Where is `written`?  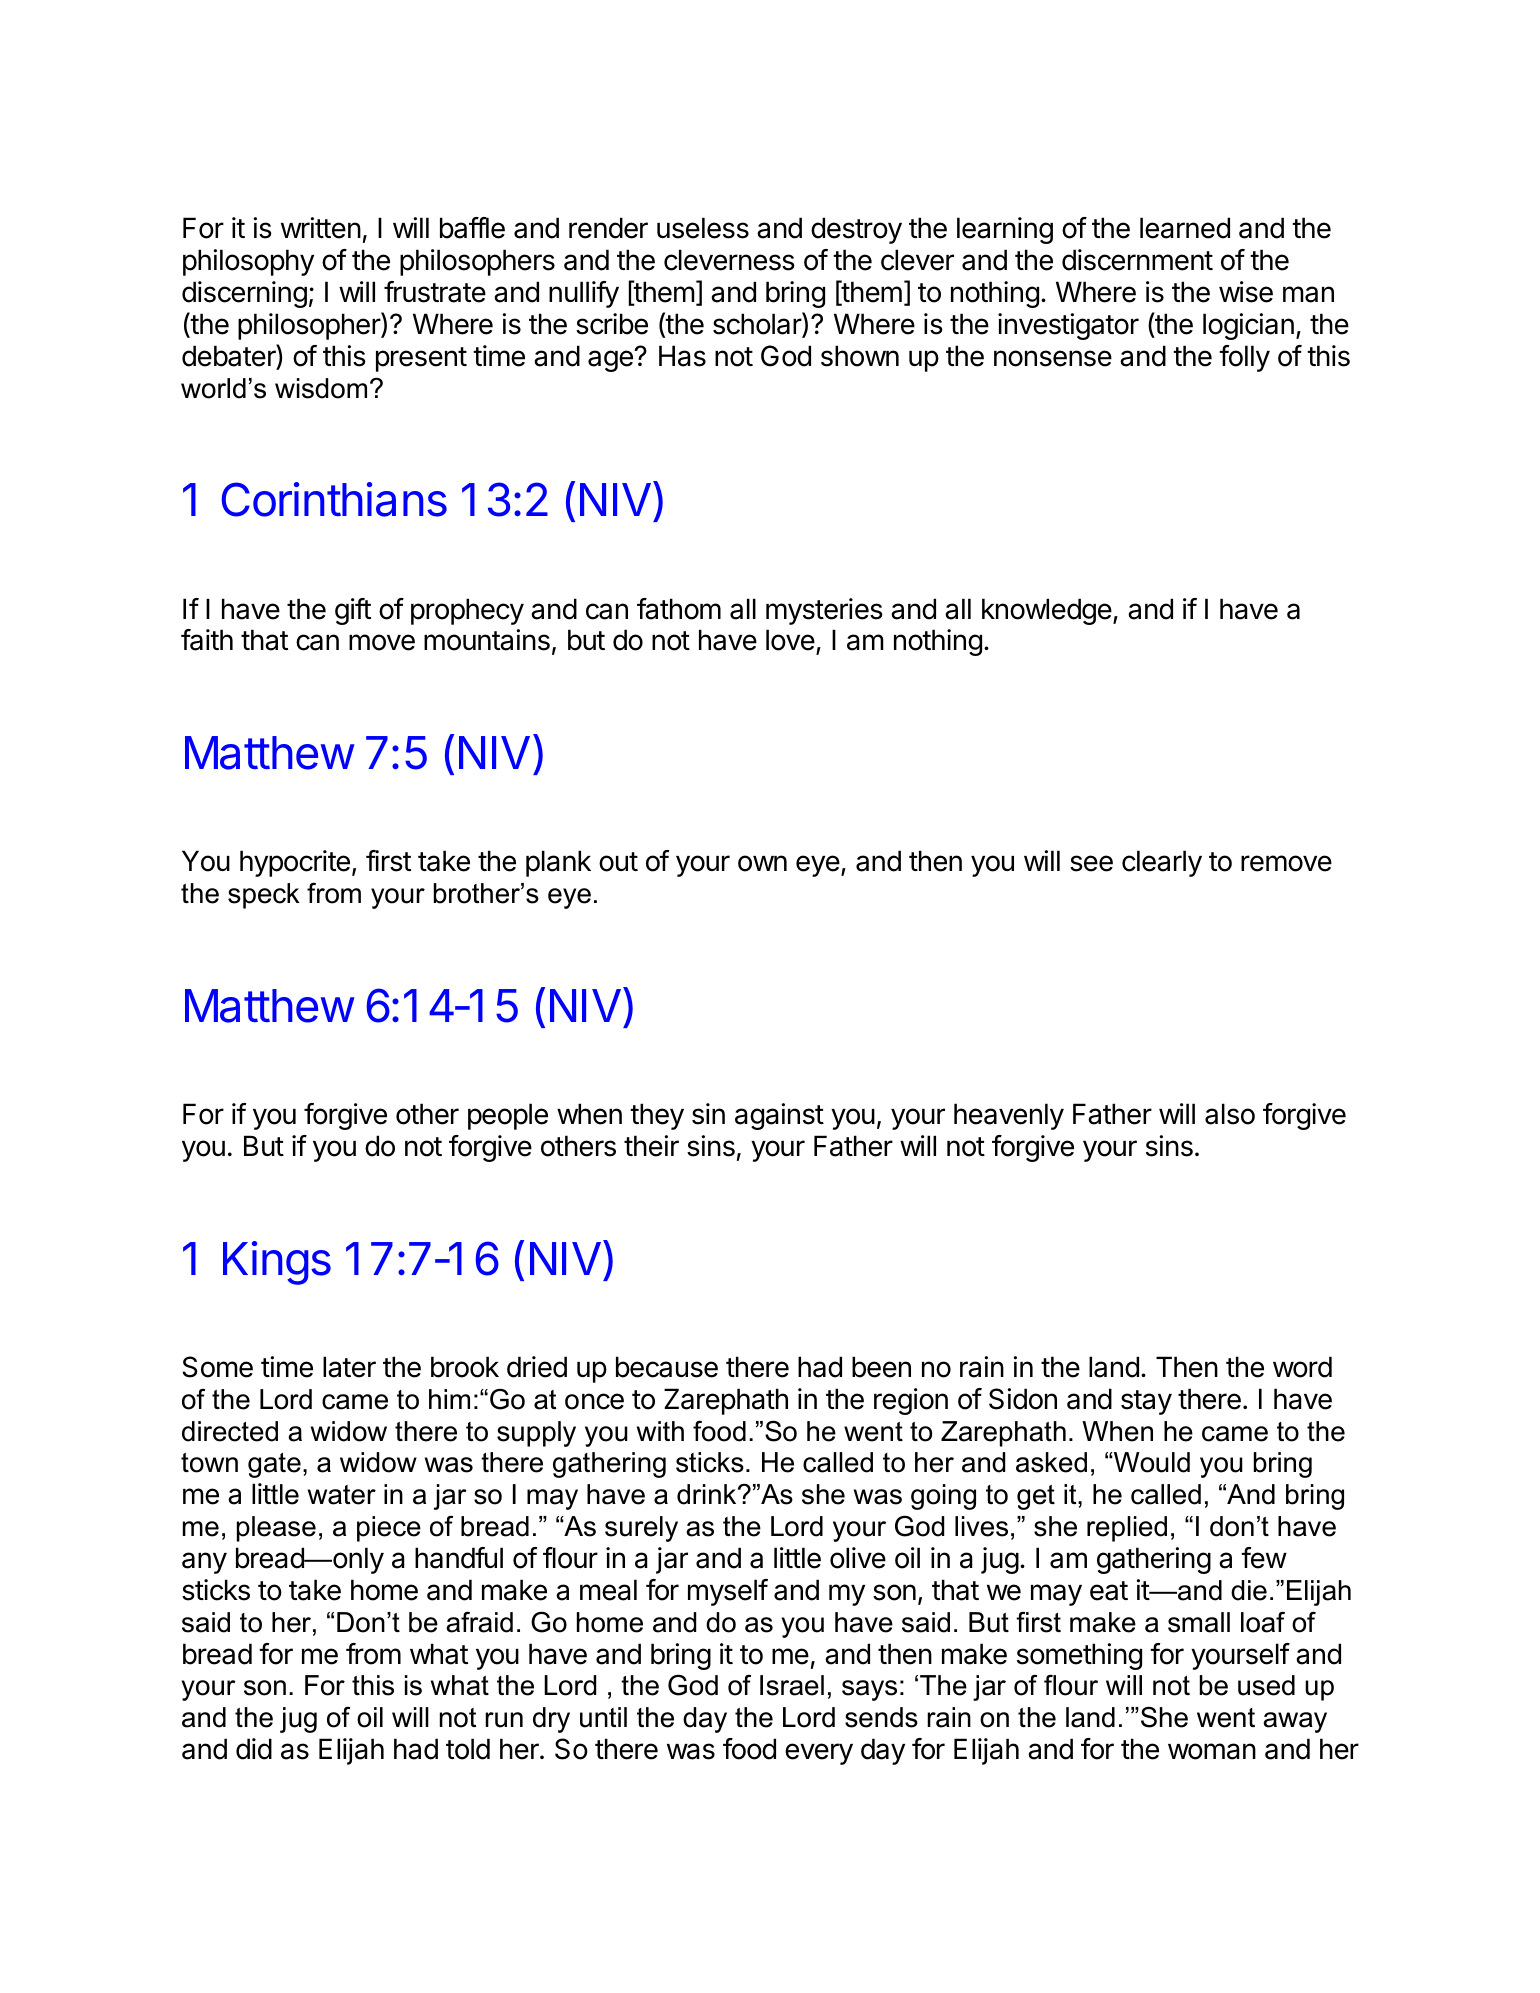 written is located at coordinates (321, 228).
